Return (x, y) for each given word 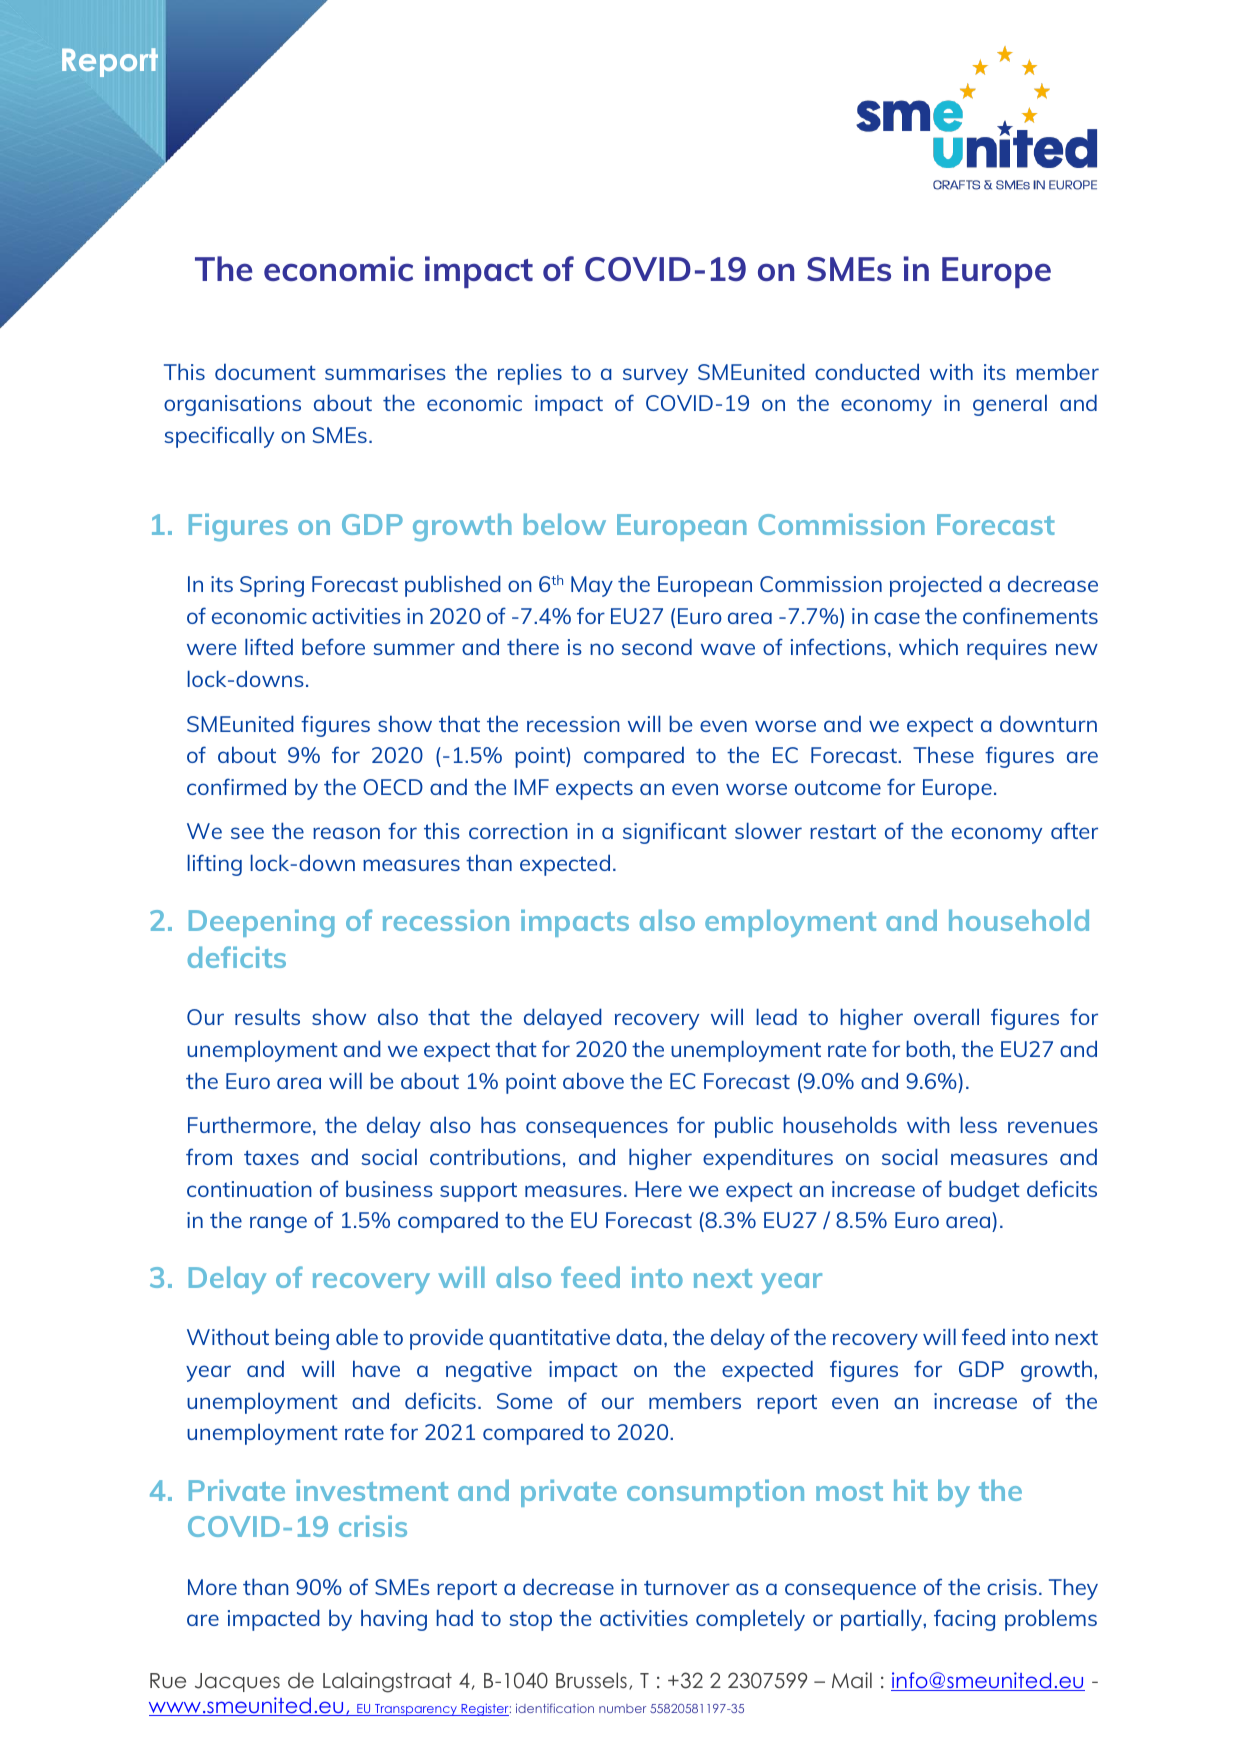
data (639, 1336)
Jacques (237, 1682)
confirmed (236, 786)
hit (911, 1490)
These (943, 754)
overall (946, 1016)
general (1010, 405)
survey (655, 376)
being (302, 1339)
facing (964, 1620)
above (593, 1080)
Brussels (591, 1680)
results (267, 1016)
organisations (232, 405)
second (657, 646)
